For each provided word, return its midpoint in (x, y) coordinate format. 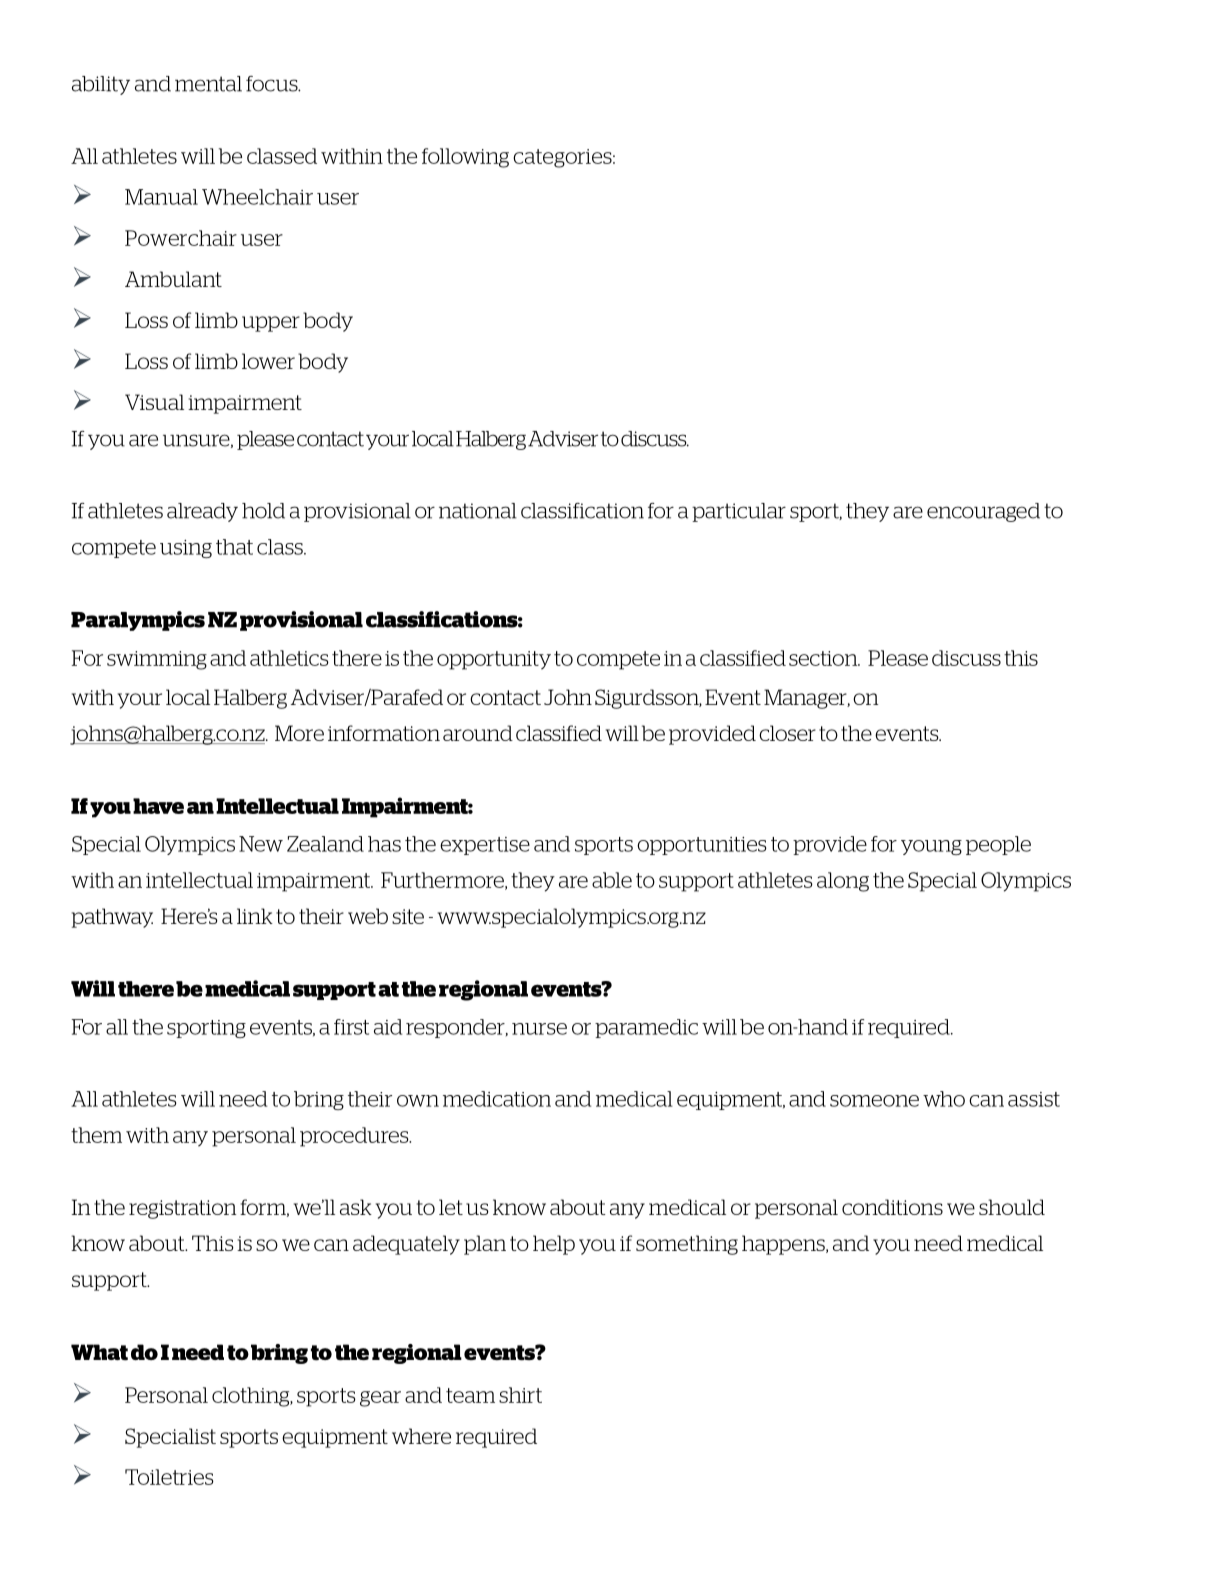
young (931, 847)
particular (739, 512)
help (554, 1245)
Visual (154, 402)
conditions (892, 1207)
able (612, 880)
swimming (157, 660)
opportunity (494, 660)
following (465, 158)
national (478, 511)
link (255, 916)
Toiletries (169, 1477)
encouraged (983, 512)
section (824, 658)
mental (208, 84)
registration (182, 1209)
